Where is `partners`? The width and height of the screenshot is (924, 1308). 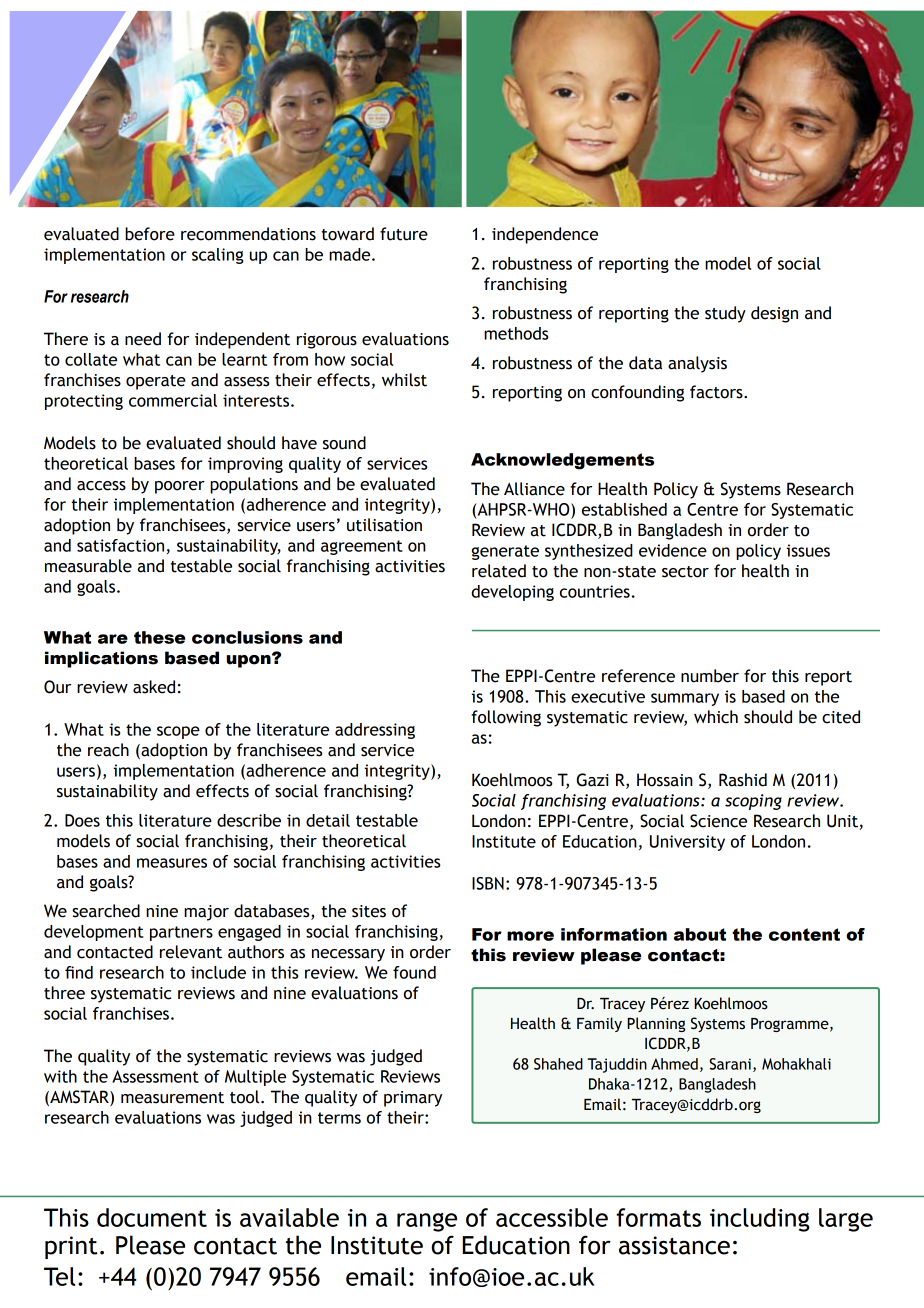 partners is located at coordinates (181, 933).
